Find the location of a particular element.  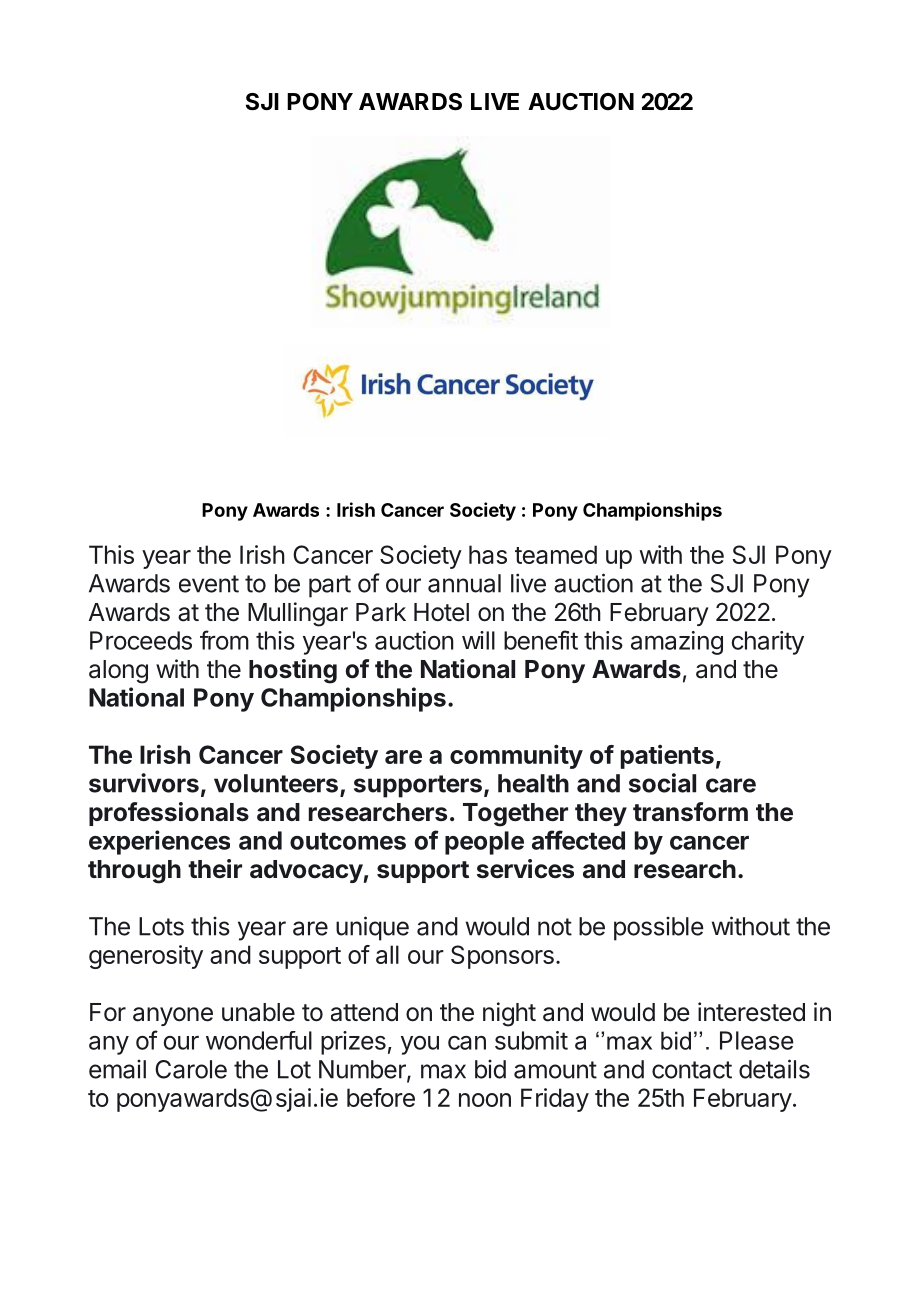

event is located at coordinates (209, 584).
